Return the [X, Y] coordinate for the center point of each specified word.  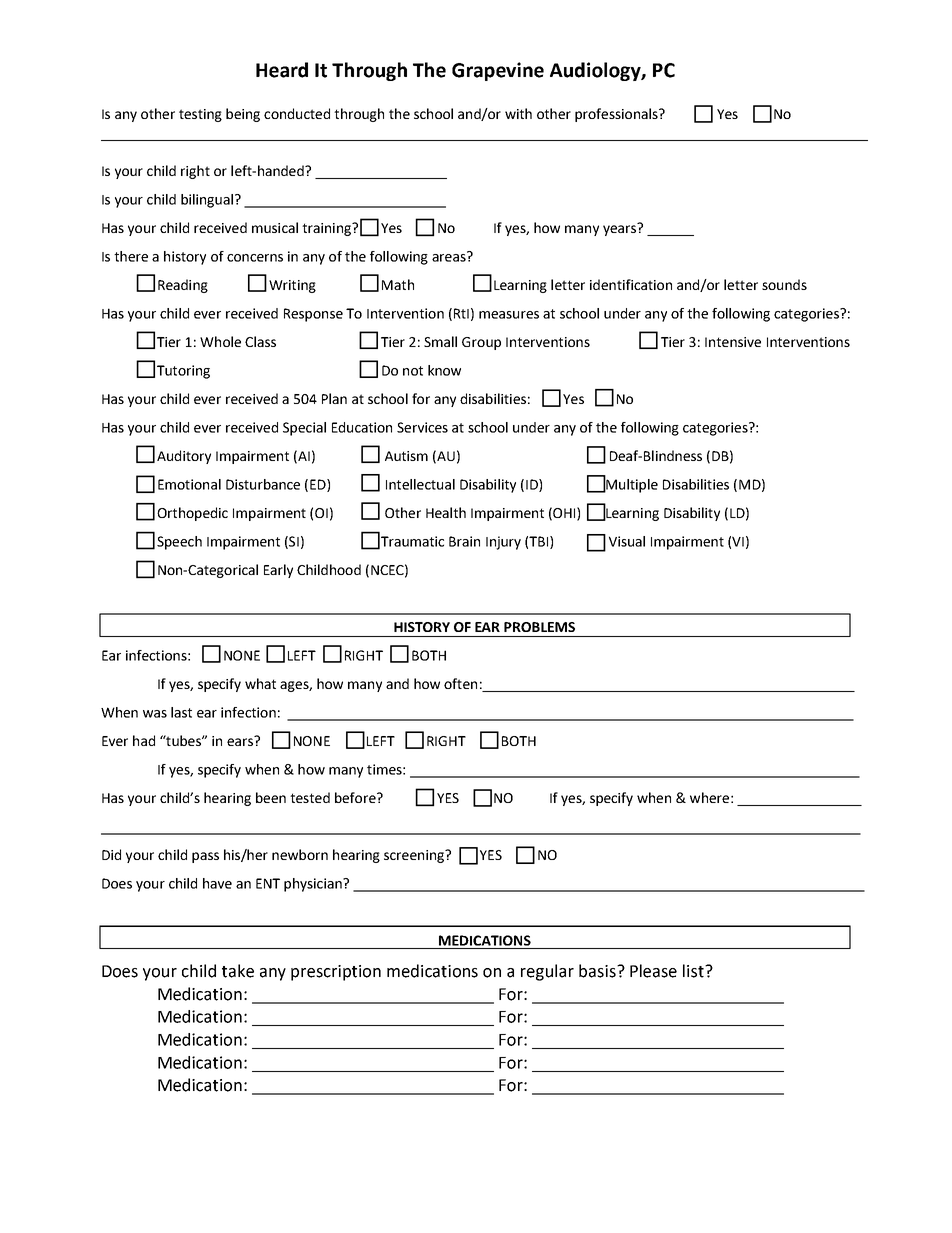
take [238, 971]
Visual [627, 541]
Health [446, 512]
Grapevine [498, 71]
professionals [617, 115]
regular [547, 972]
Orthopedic [192, 514]
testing [200, 115]
